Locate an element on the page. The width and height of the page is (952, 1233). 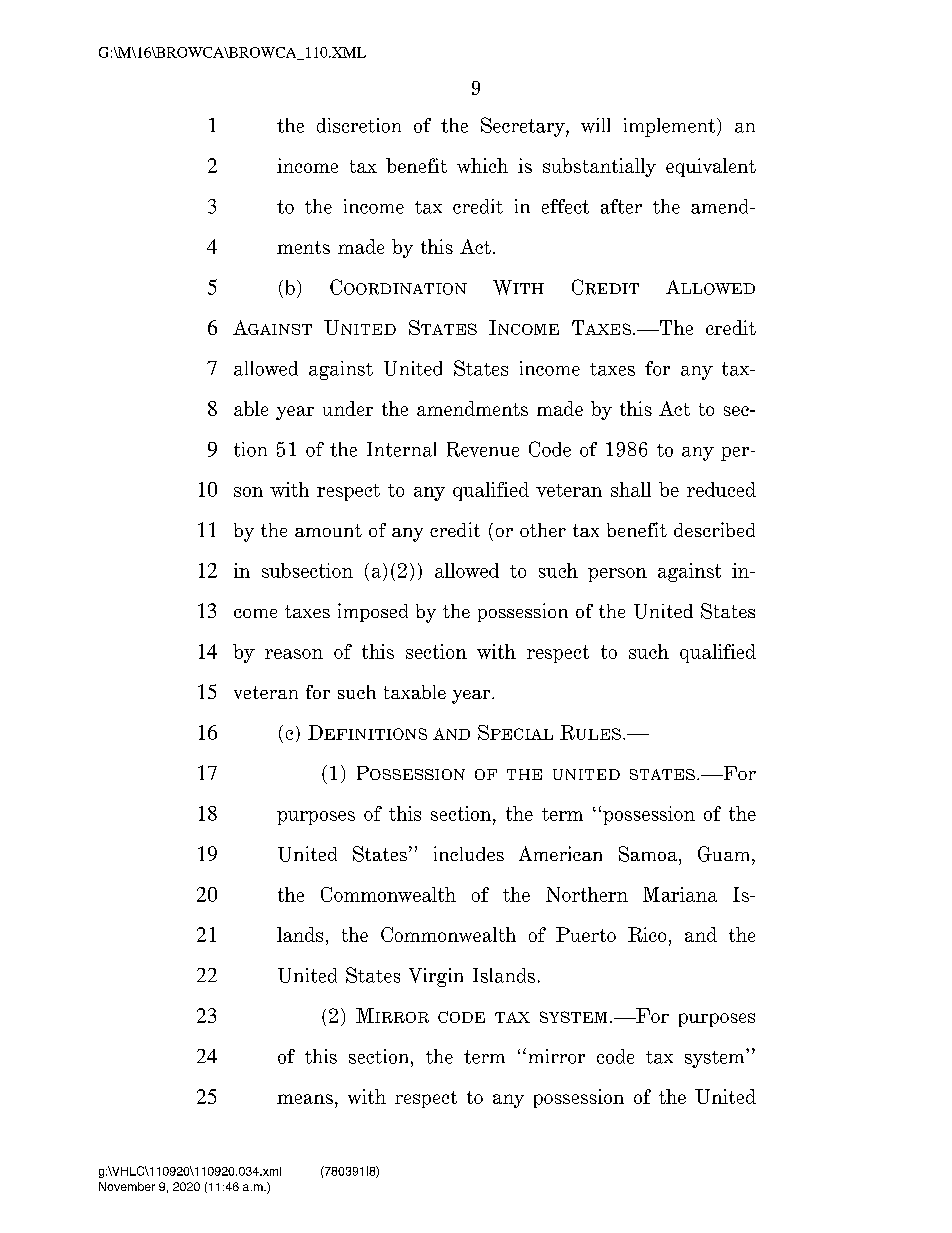
means is located at coordinates (305, 1099).
